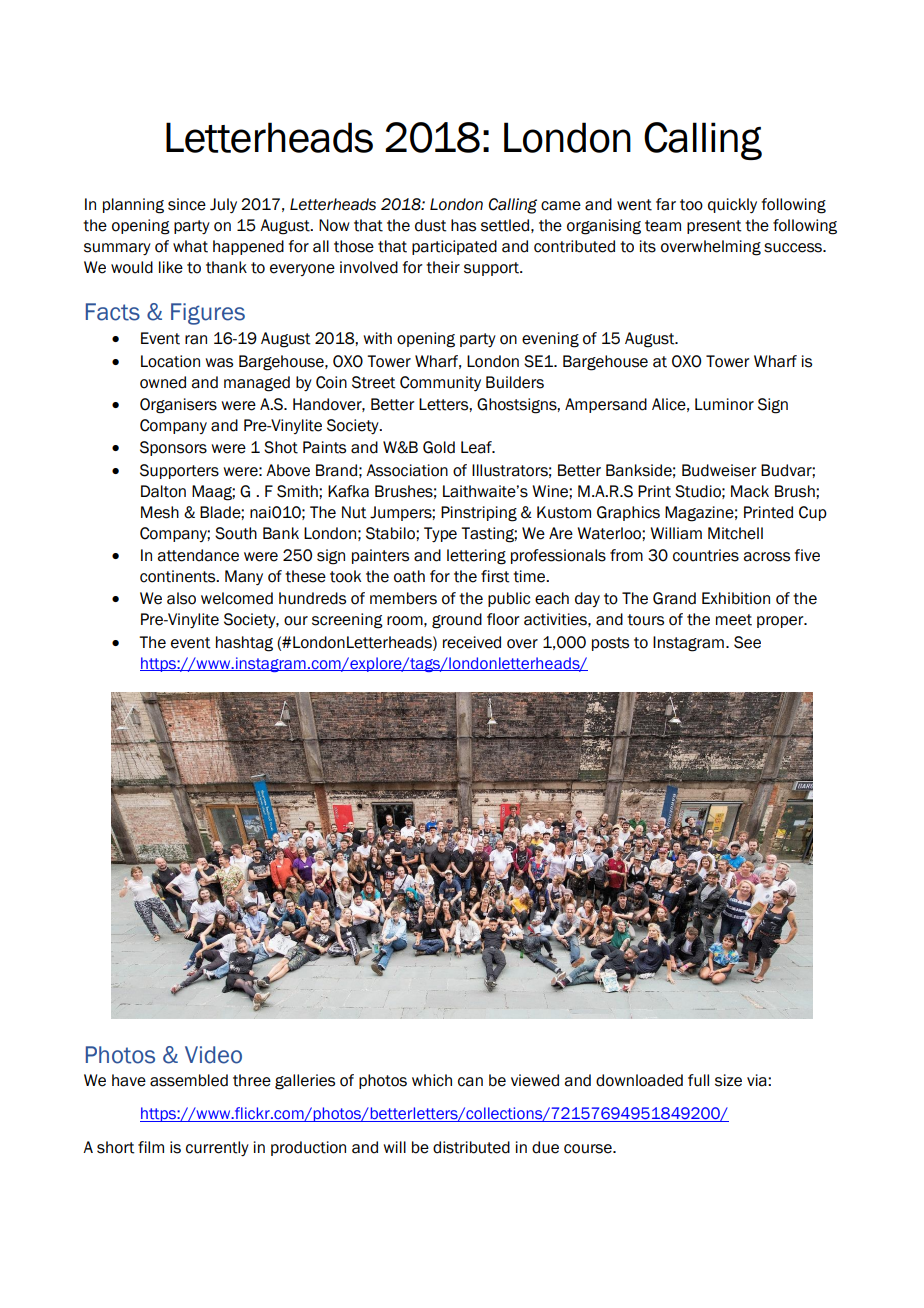 Image resolution: width=924 pixels, height=1308 pixels. I want to click on Video, so click(213, 1055).
